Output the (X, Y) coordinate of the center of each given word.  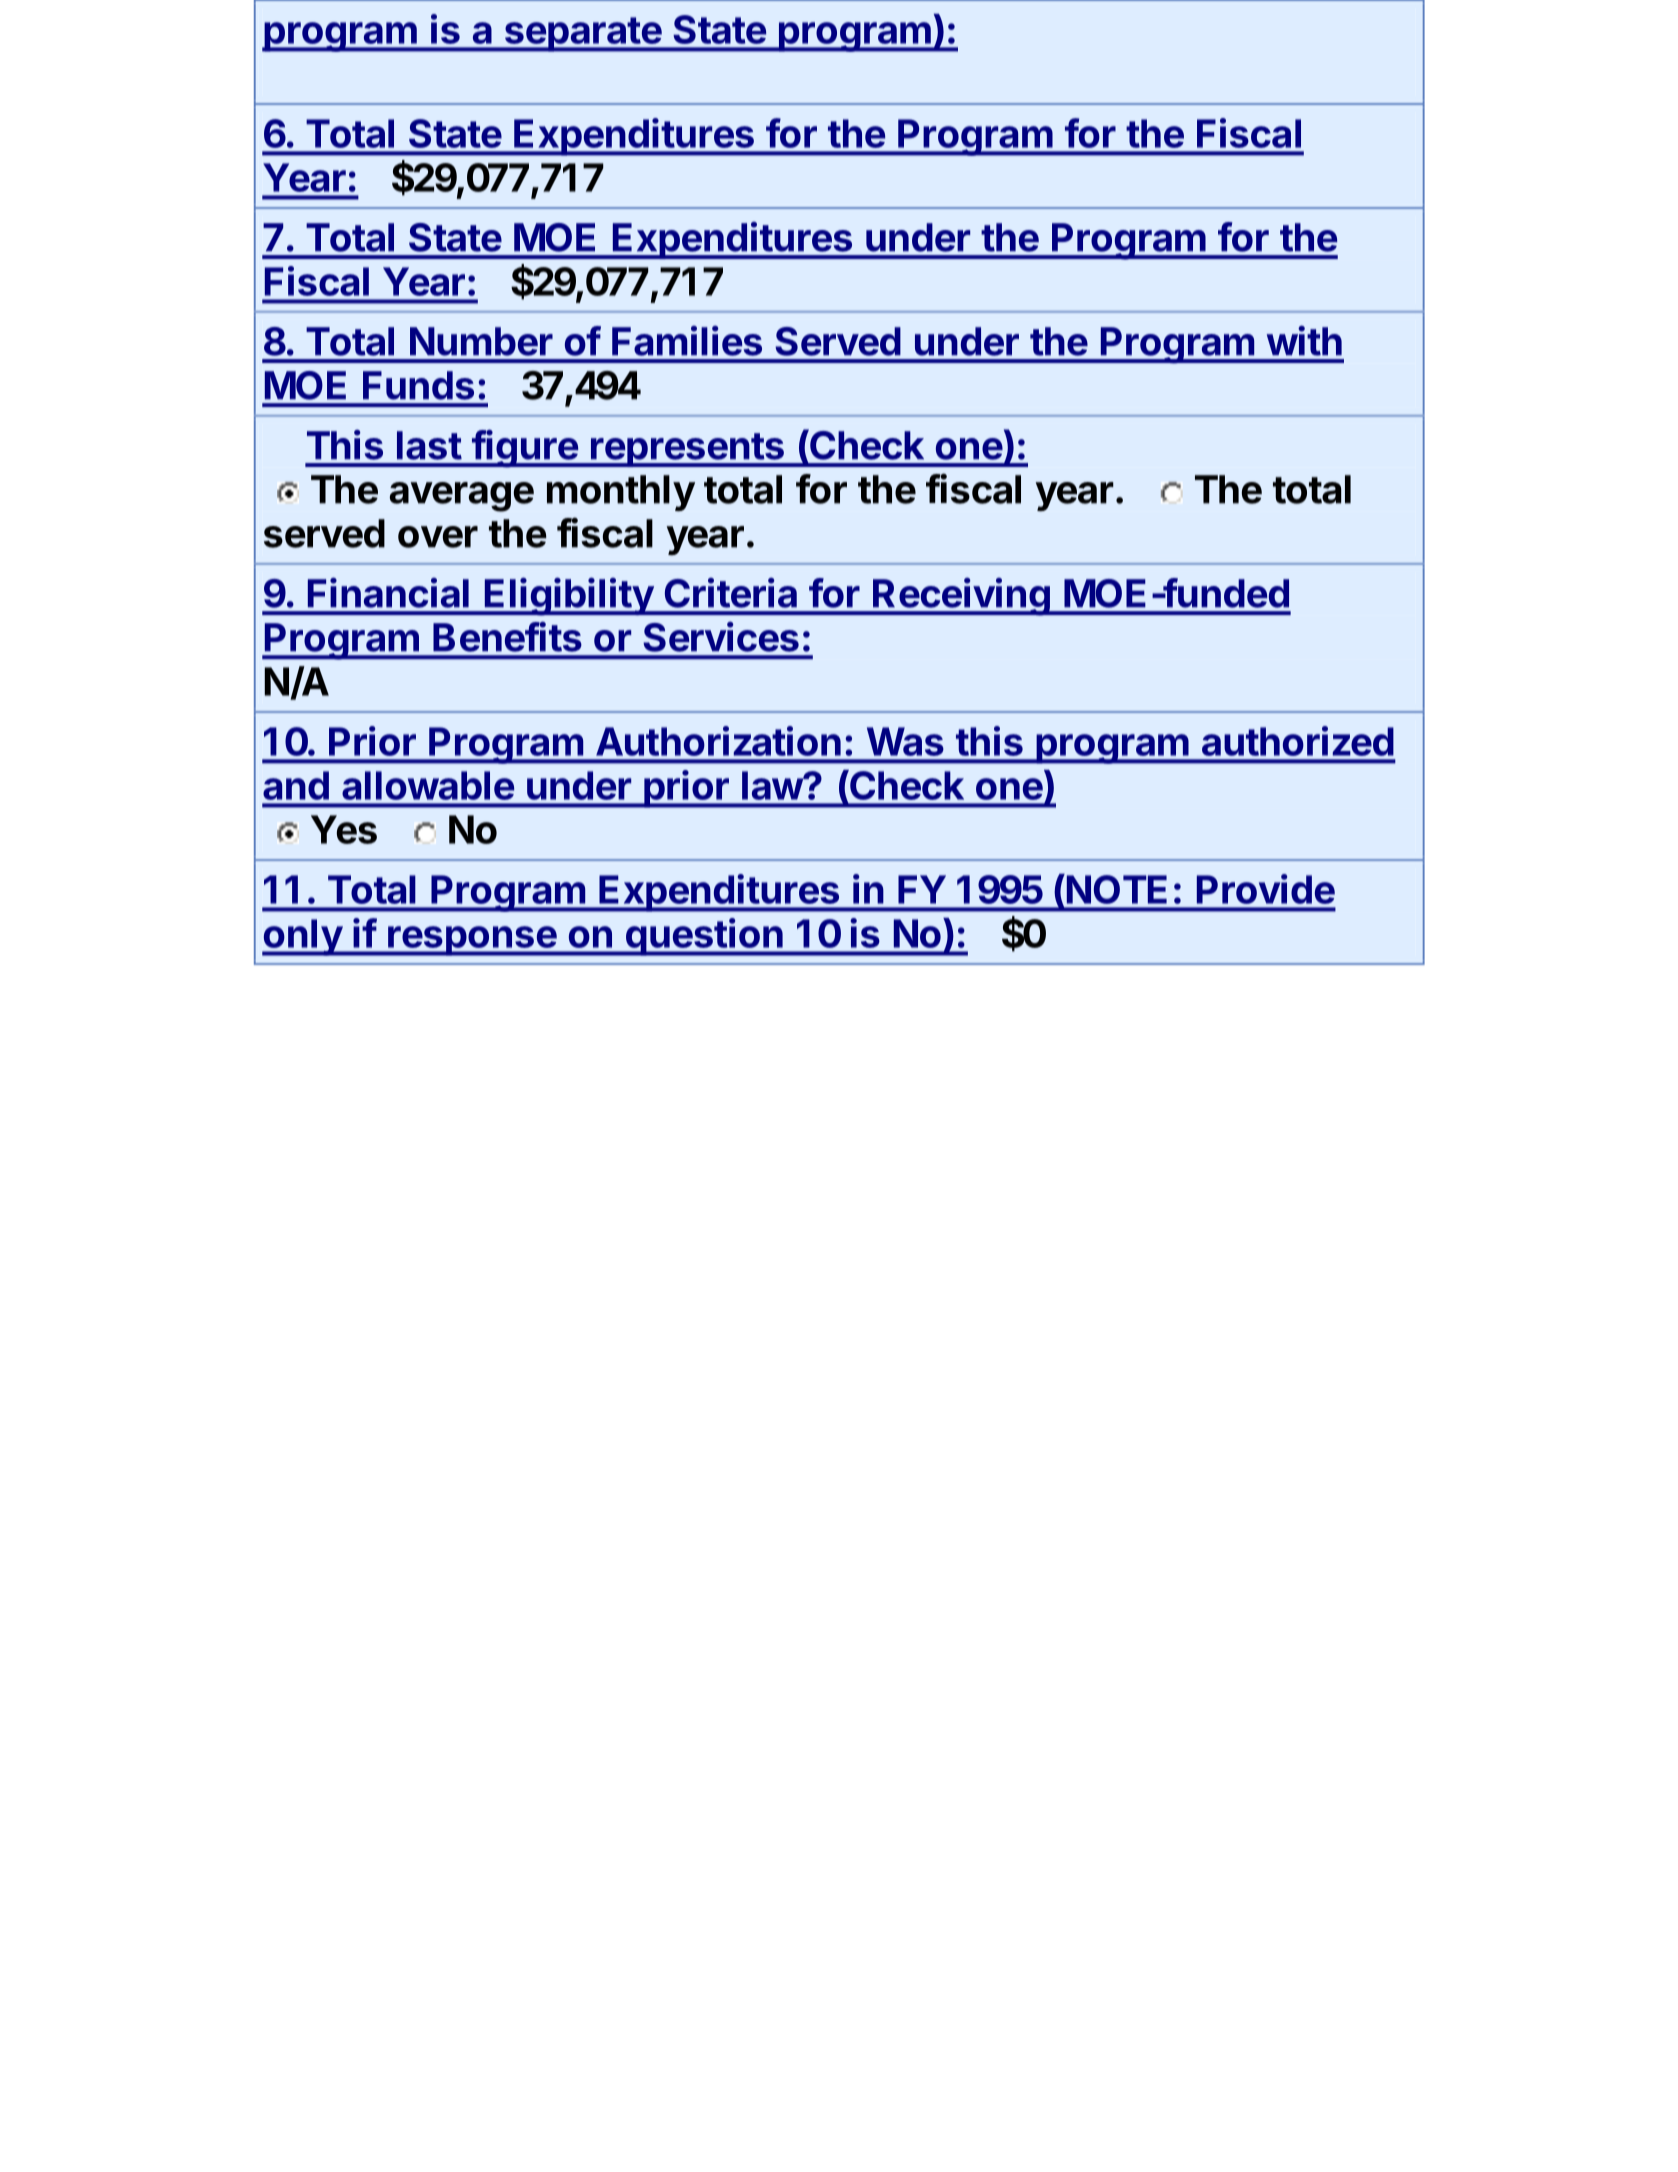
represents (687, 450)
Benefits (507, 637)
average (462, 497)
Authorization (718, 741)
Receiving (961, 597)
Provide (1266, 889)
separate (582, 34)
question (704, 937)
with (1304, 341)
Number (481, 341)
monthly (621, 493)
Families (687, 341)
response (472, 941)
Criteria (731, 593)
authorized (1298, 741)
